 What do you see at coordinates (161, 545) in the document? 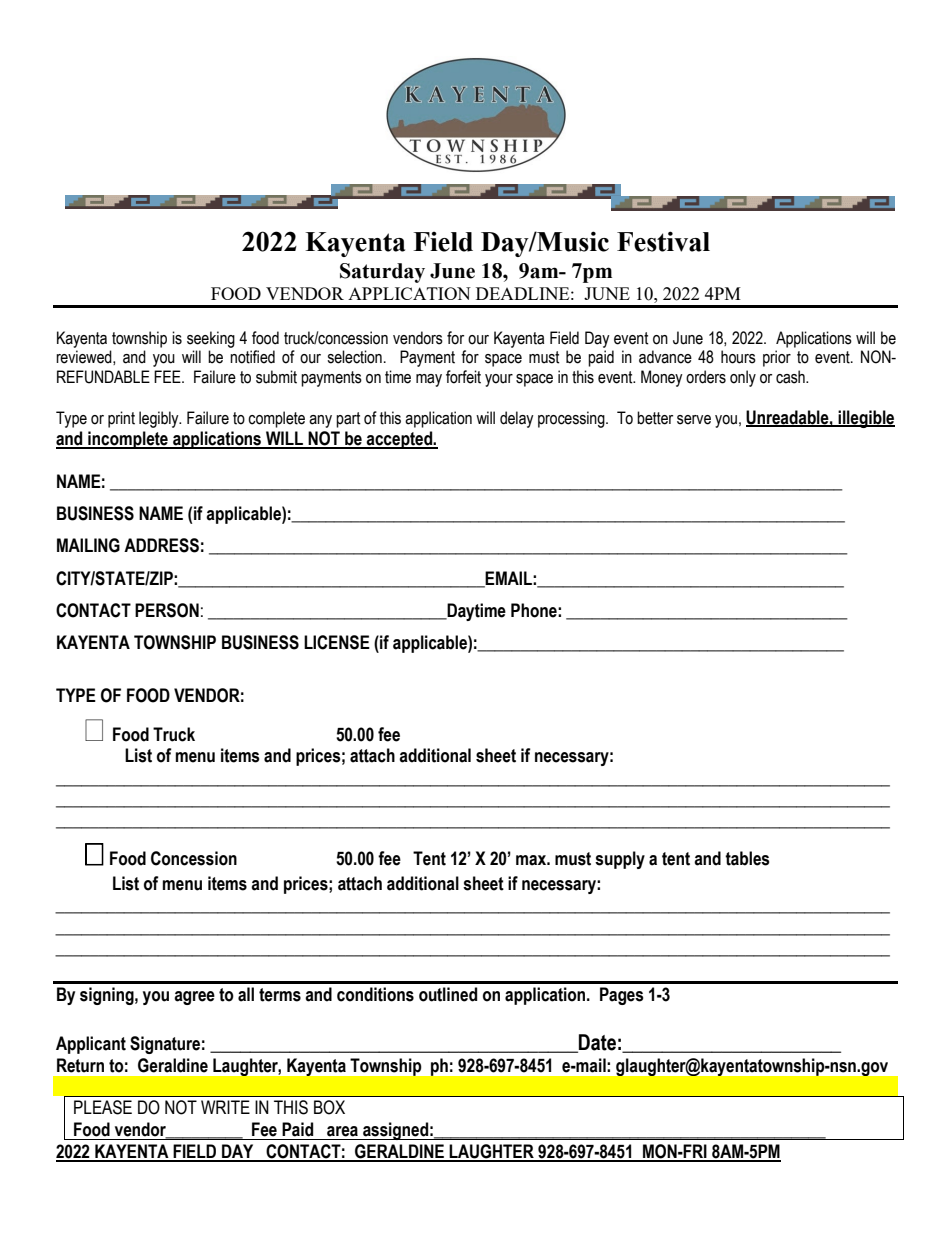
I see `ADDRESS` at bounding box center [161, 545].
